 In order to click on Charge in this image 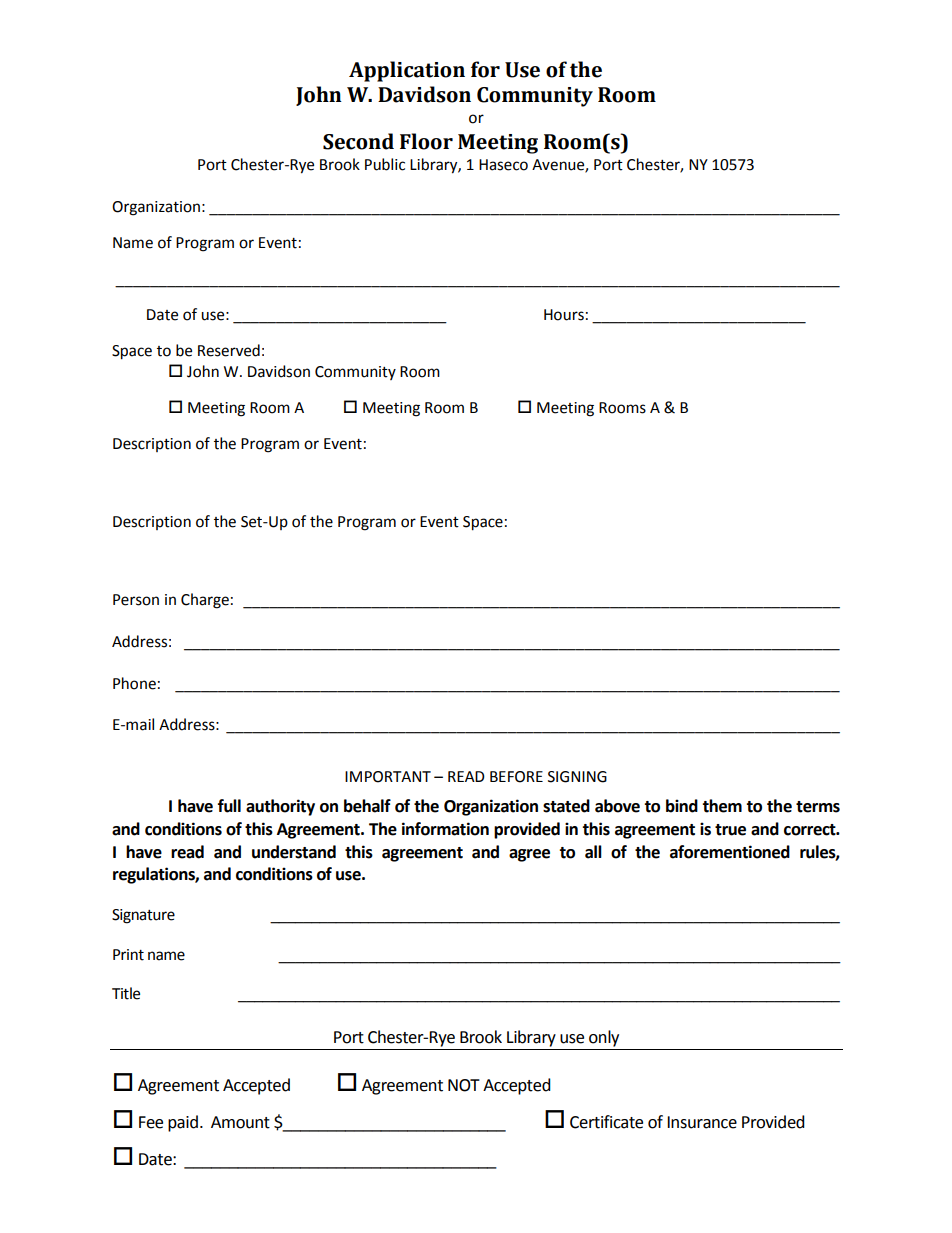, I will do `click(205, 601)`.
